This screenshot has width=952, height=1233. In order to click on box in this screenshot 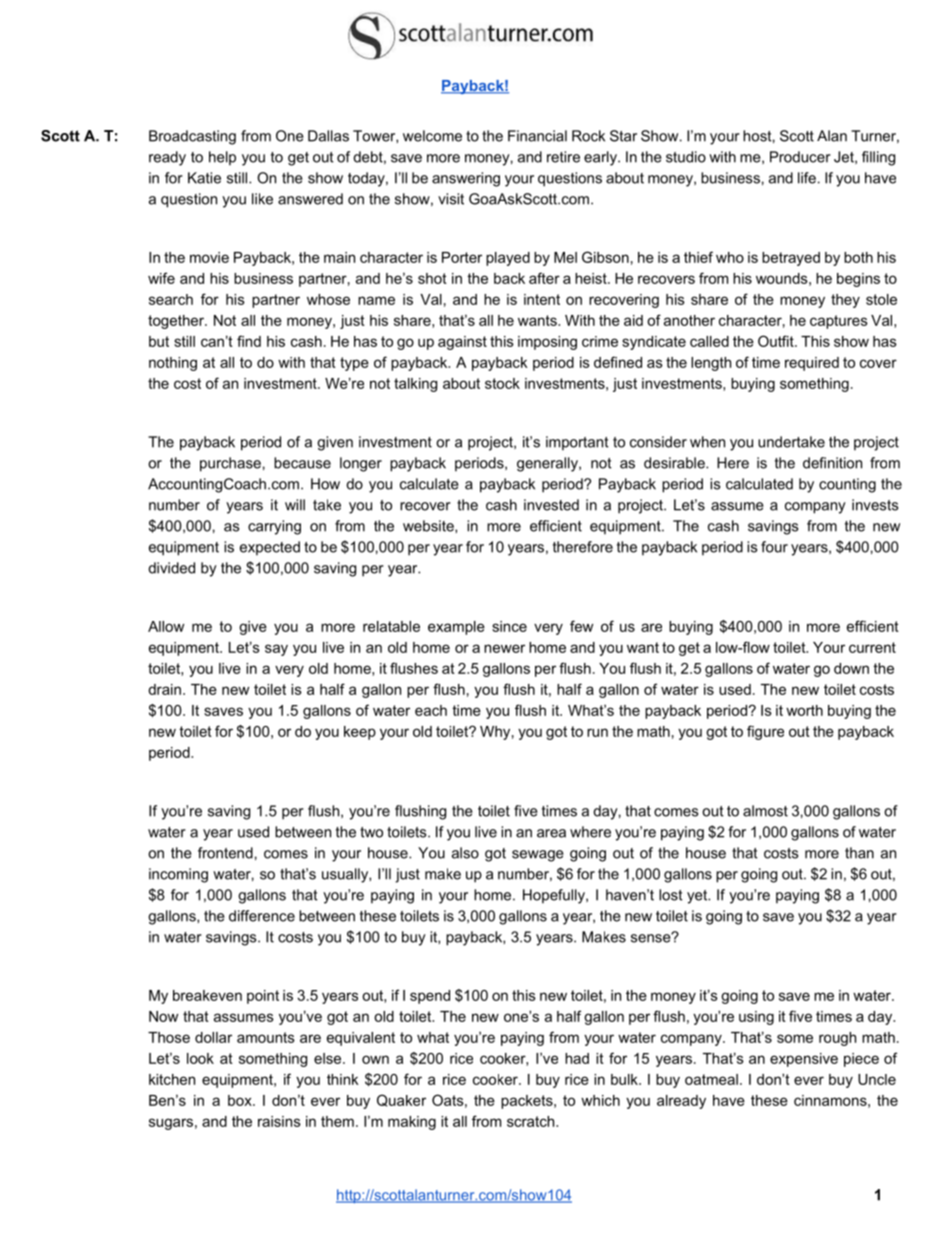, I will do `click(241, 1100)`.
